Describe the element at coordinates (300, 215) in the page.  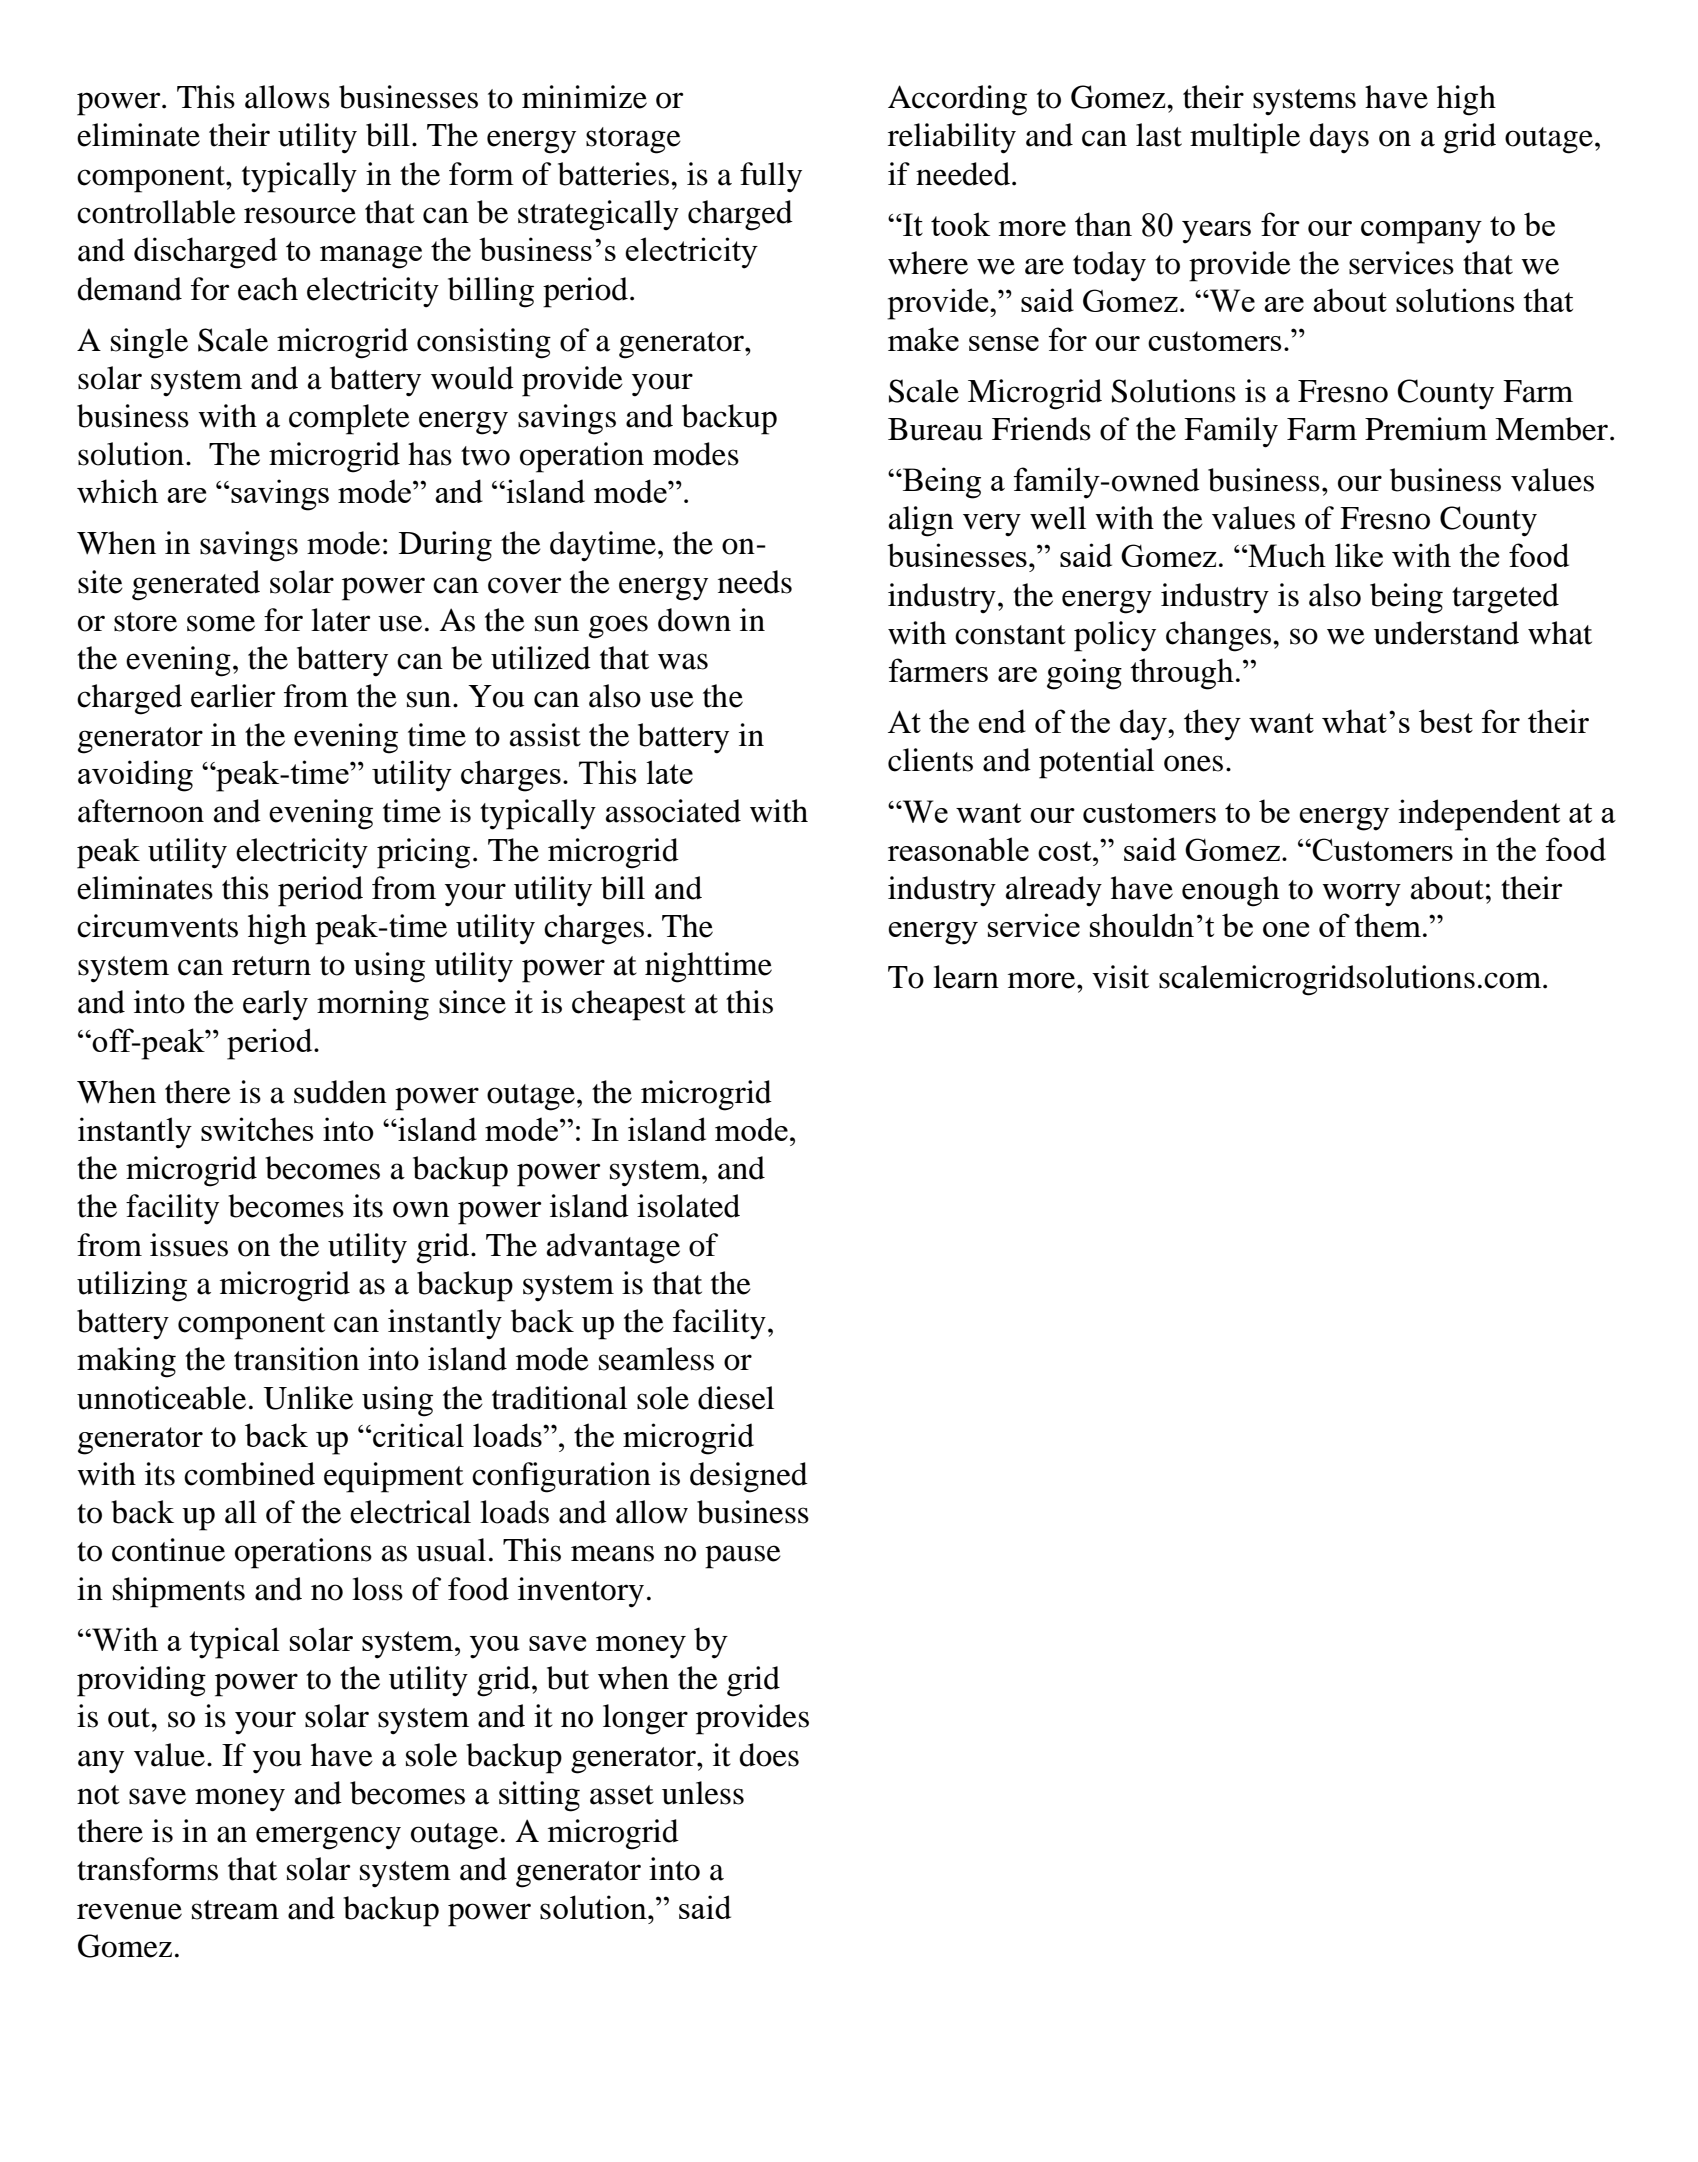
I see `resource` at that location.
